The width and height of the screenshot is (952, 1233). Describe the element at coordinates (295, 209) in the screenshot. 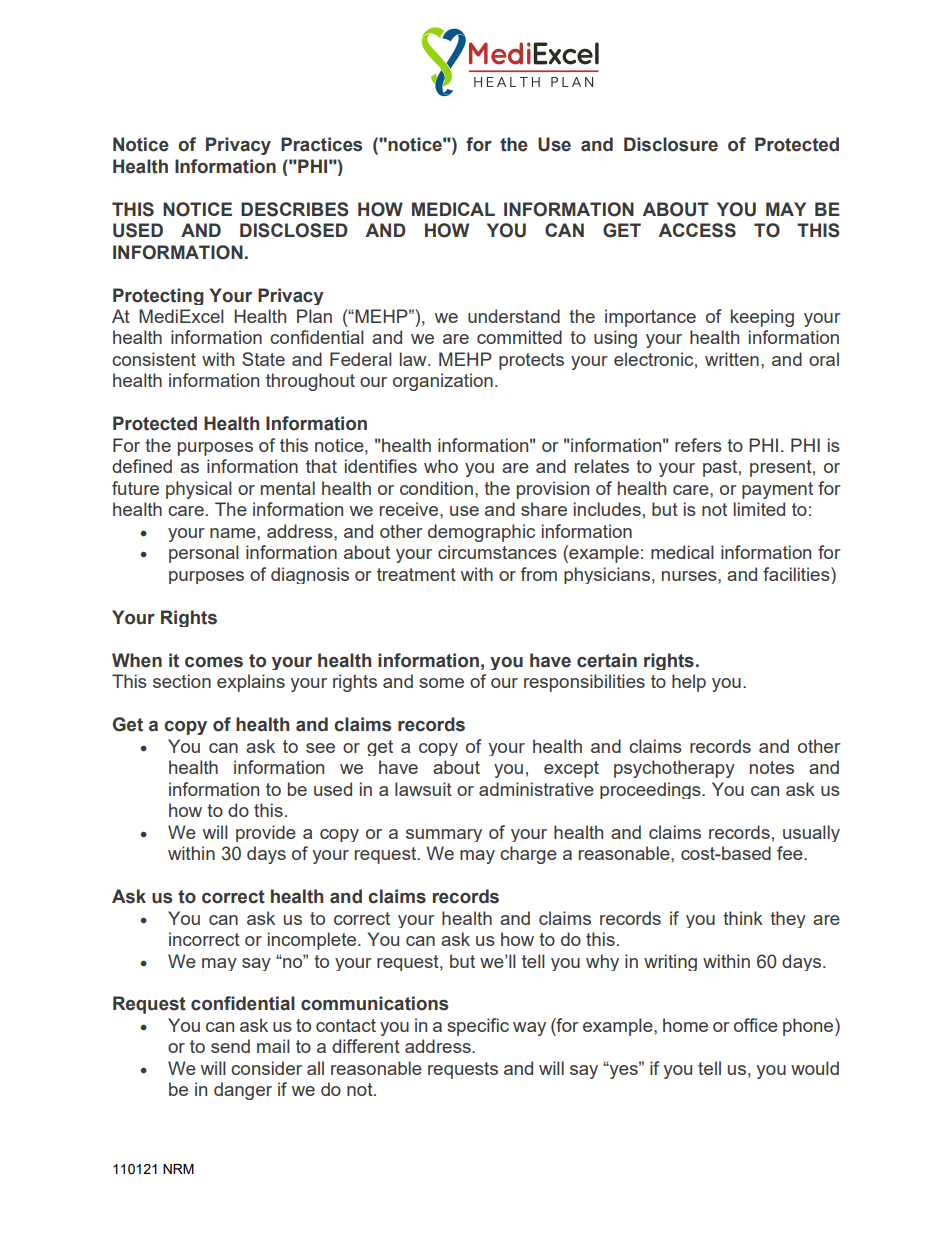

I see `DESCRIBES` at that location.
